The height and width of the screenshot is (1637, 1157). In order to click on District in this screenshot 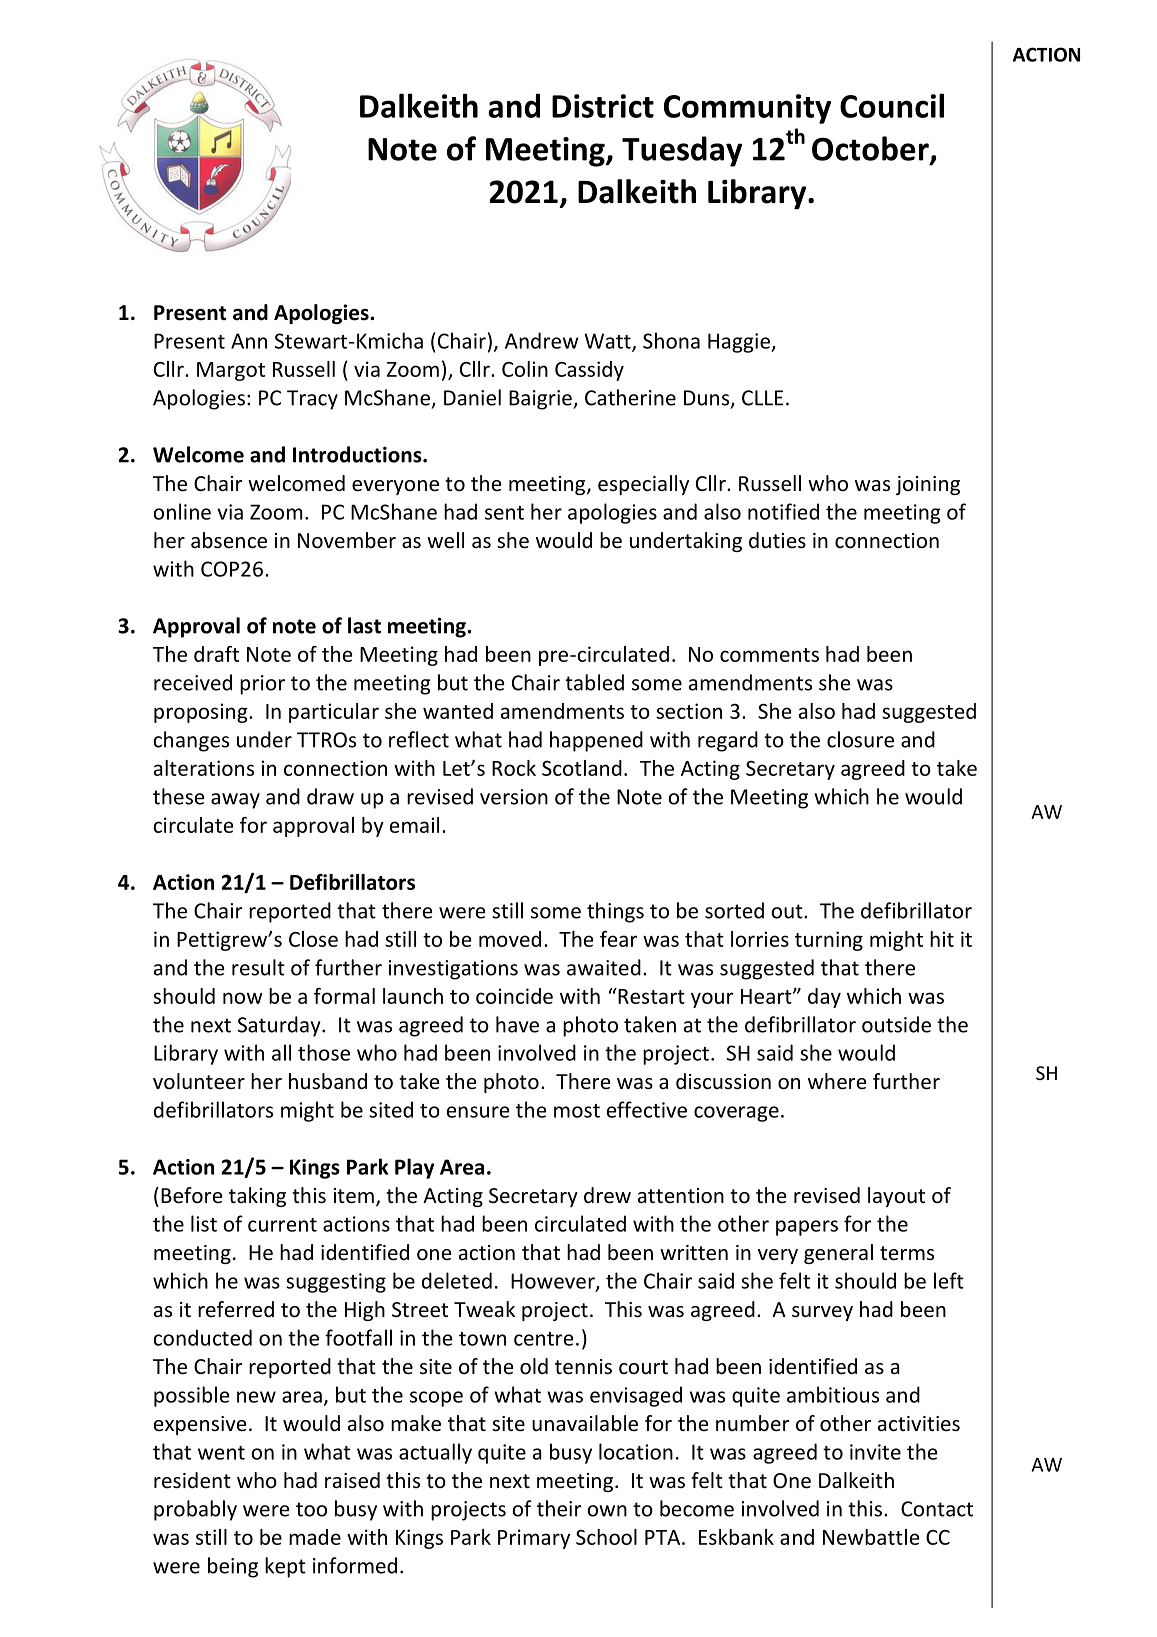, I will do `click(603, 106)`.
